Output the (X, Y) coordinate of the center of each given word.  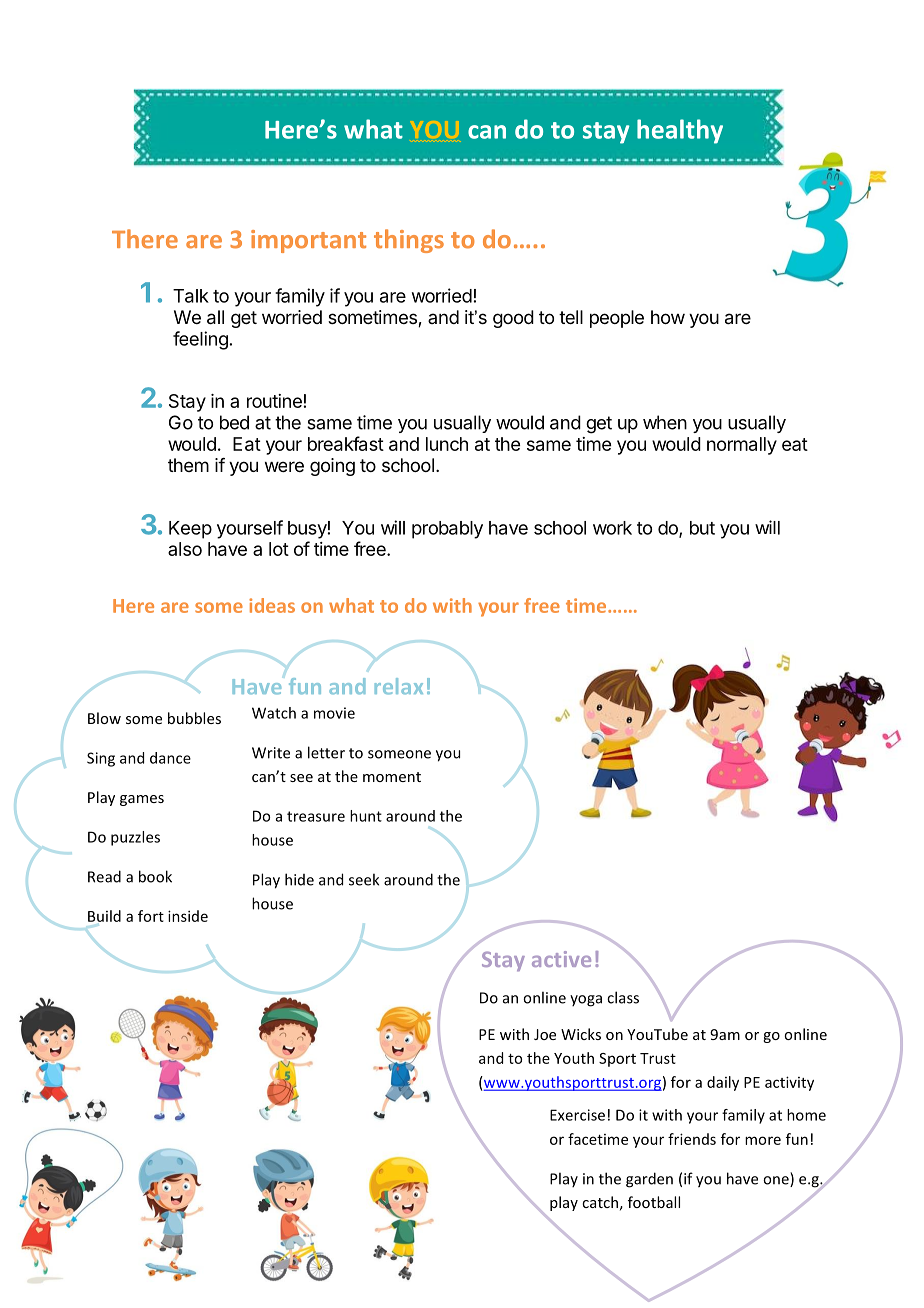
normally (742, 446)
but (702, 528)
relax (399, 686)
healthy (680, 131)
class (623, 997)
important (308, 241)
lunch (447, 444)
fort (151, 916)
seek (364, 879)
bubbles (194, 718)
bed (234, 422)
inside (188, 916)
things (409, 241)
